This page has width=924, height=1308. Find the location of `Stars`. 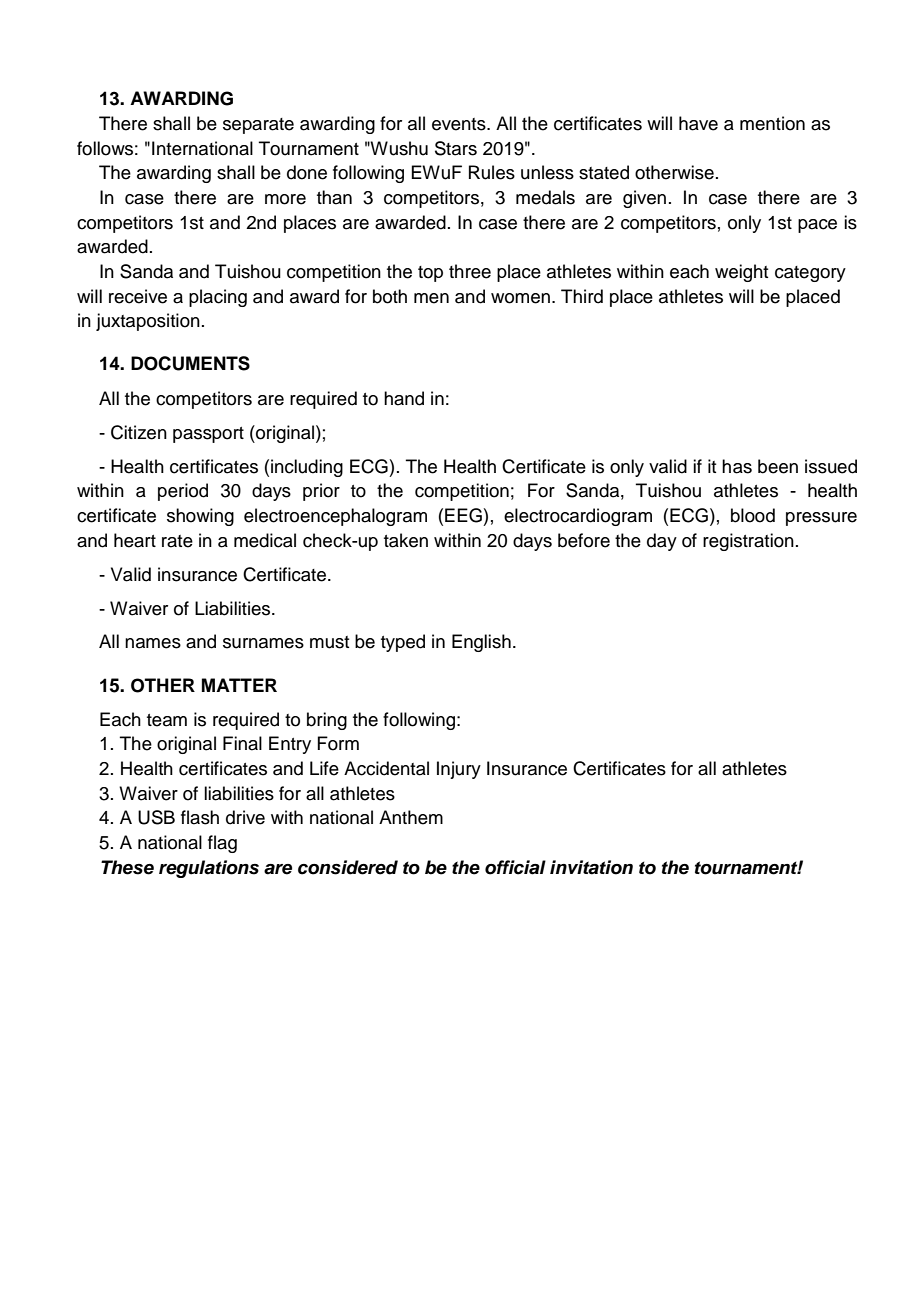

Stars is located at coordinates (456, 148).
